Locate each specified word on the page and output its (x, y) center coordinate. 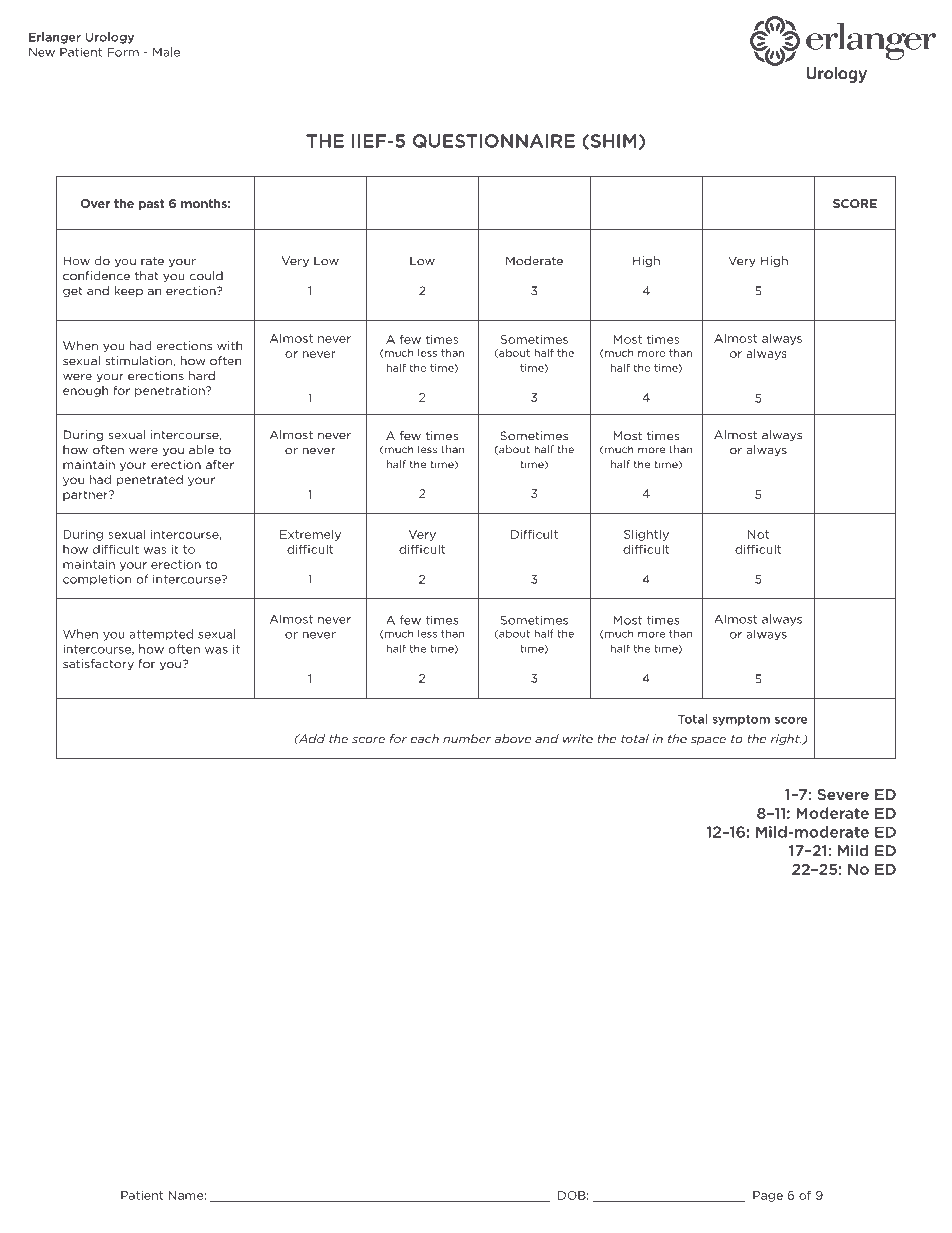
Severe (843, 794)
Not (758, 534)
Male (166, 52)
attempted (161, 635)
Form (123, 52)
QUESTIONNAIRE (494, 141)
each (425, 739)
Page (768, 1196)
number (467, 739)
